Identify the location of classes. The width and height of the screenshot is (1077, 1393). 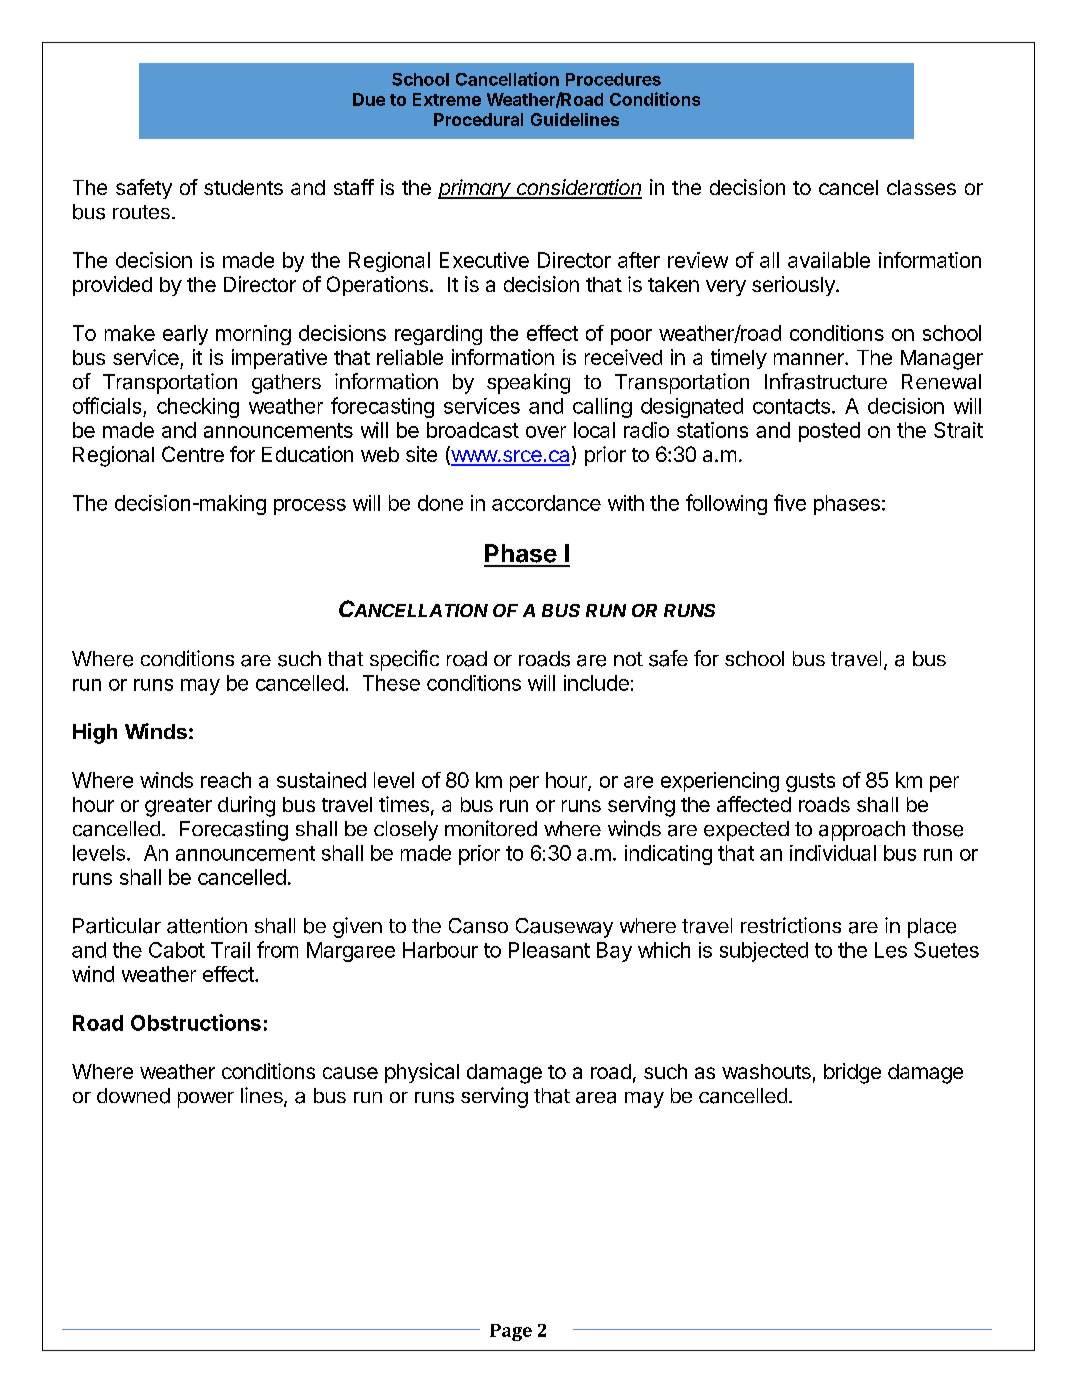
(921, 187).
